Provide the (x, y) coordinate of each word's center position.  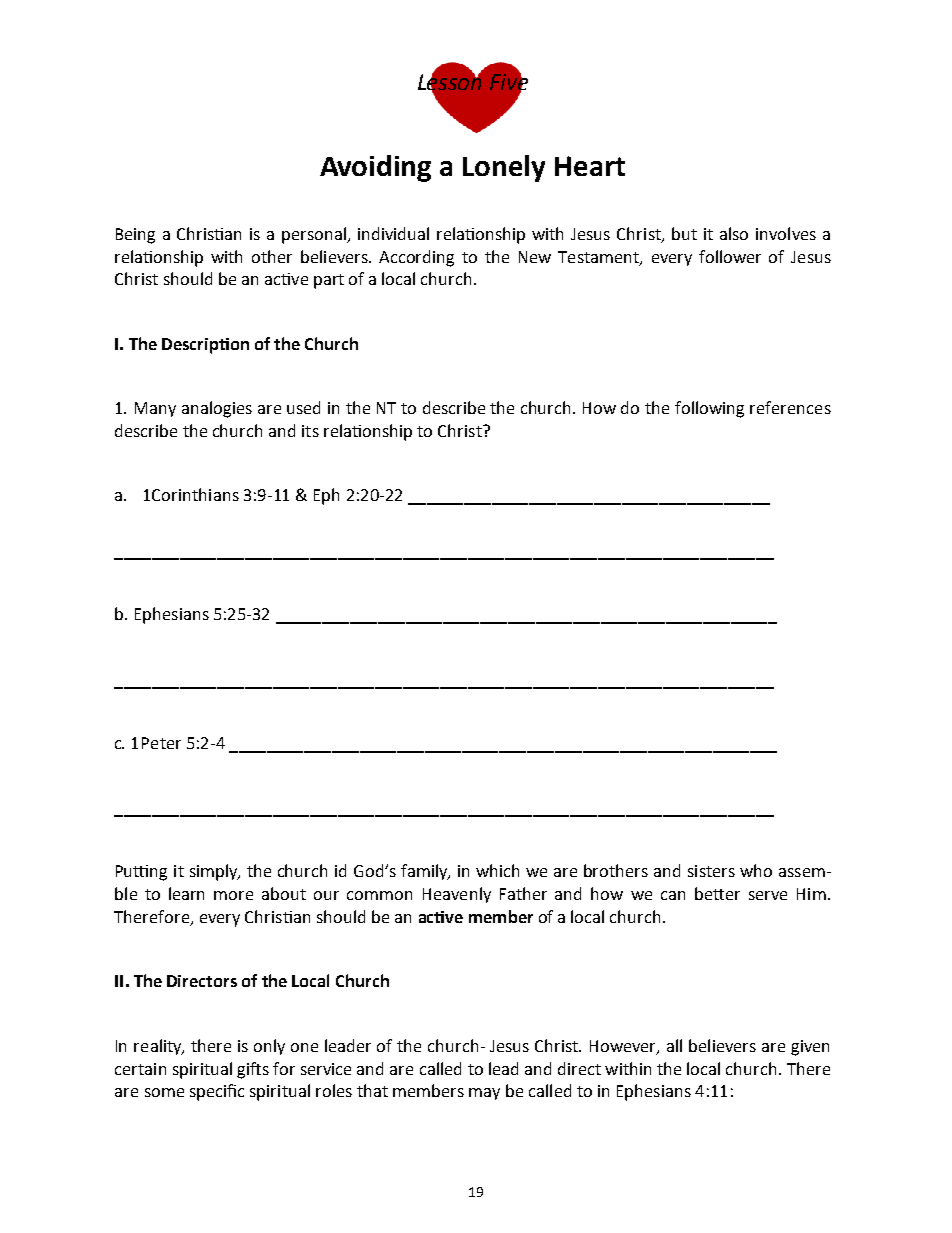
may (484, 1094)
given (810, 1048)
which (497, 870)
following (709, 409)
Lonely (504, 168)
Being (135, 236)
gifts (253, 1070)
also (734, 233)
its (310, 431)
